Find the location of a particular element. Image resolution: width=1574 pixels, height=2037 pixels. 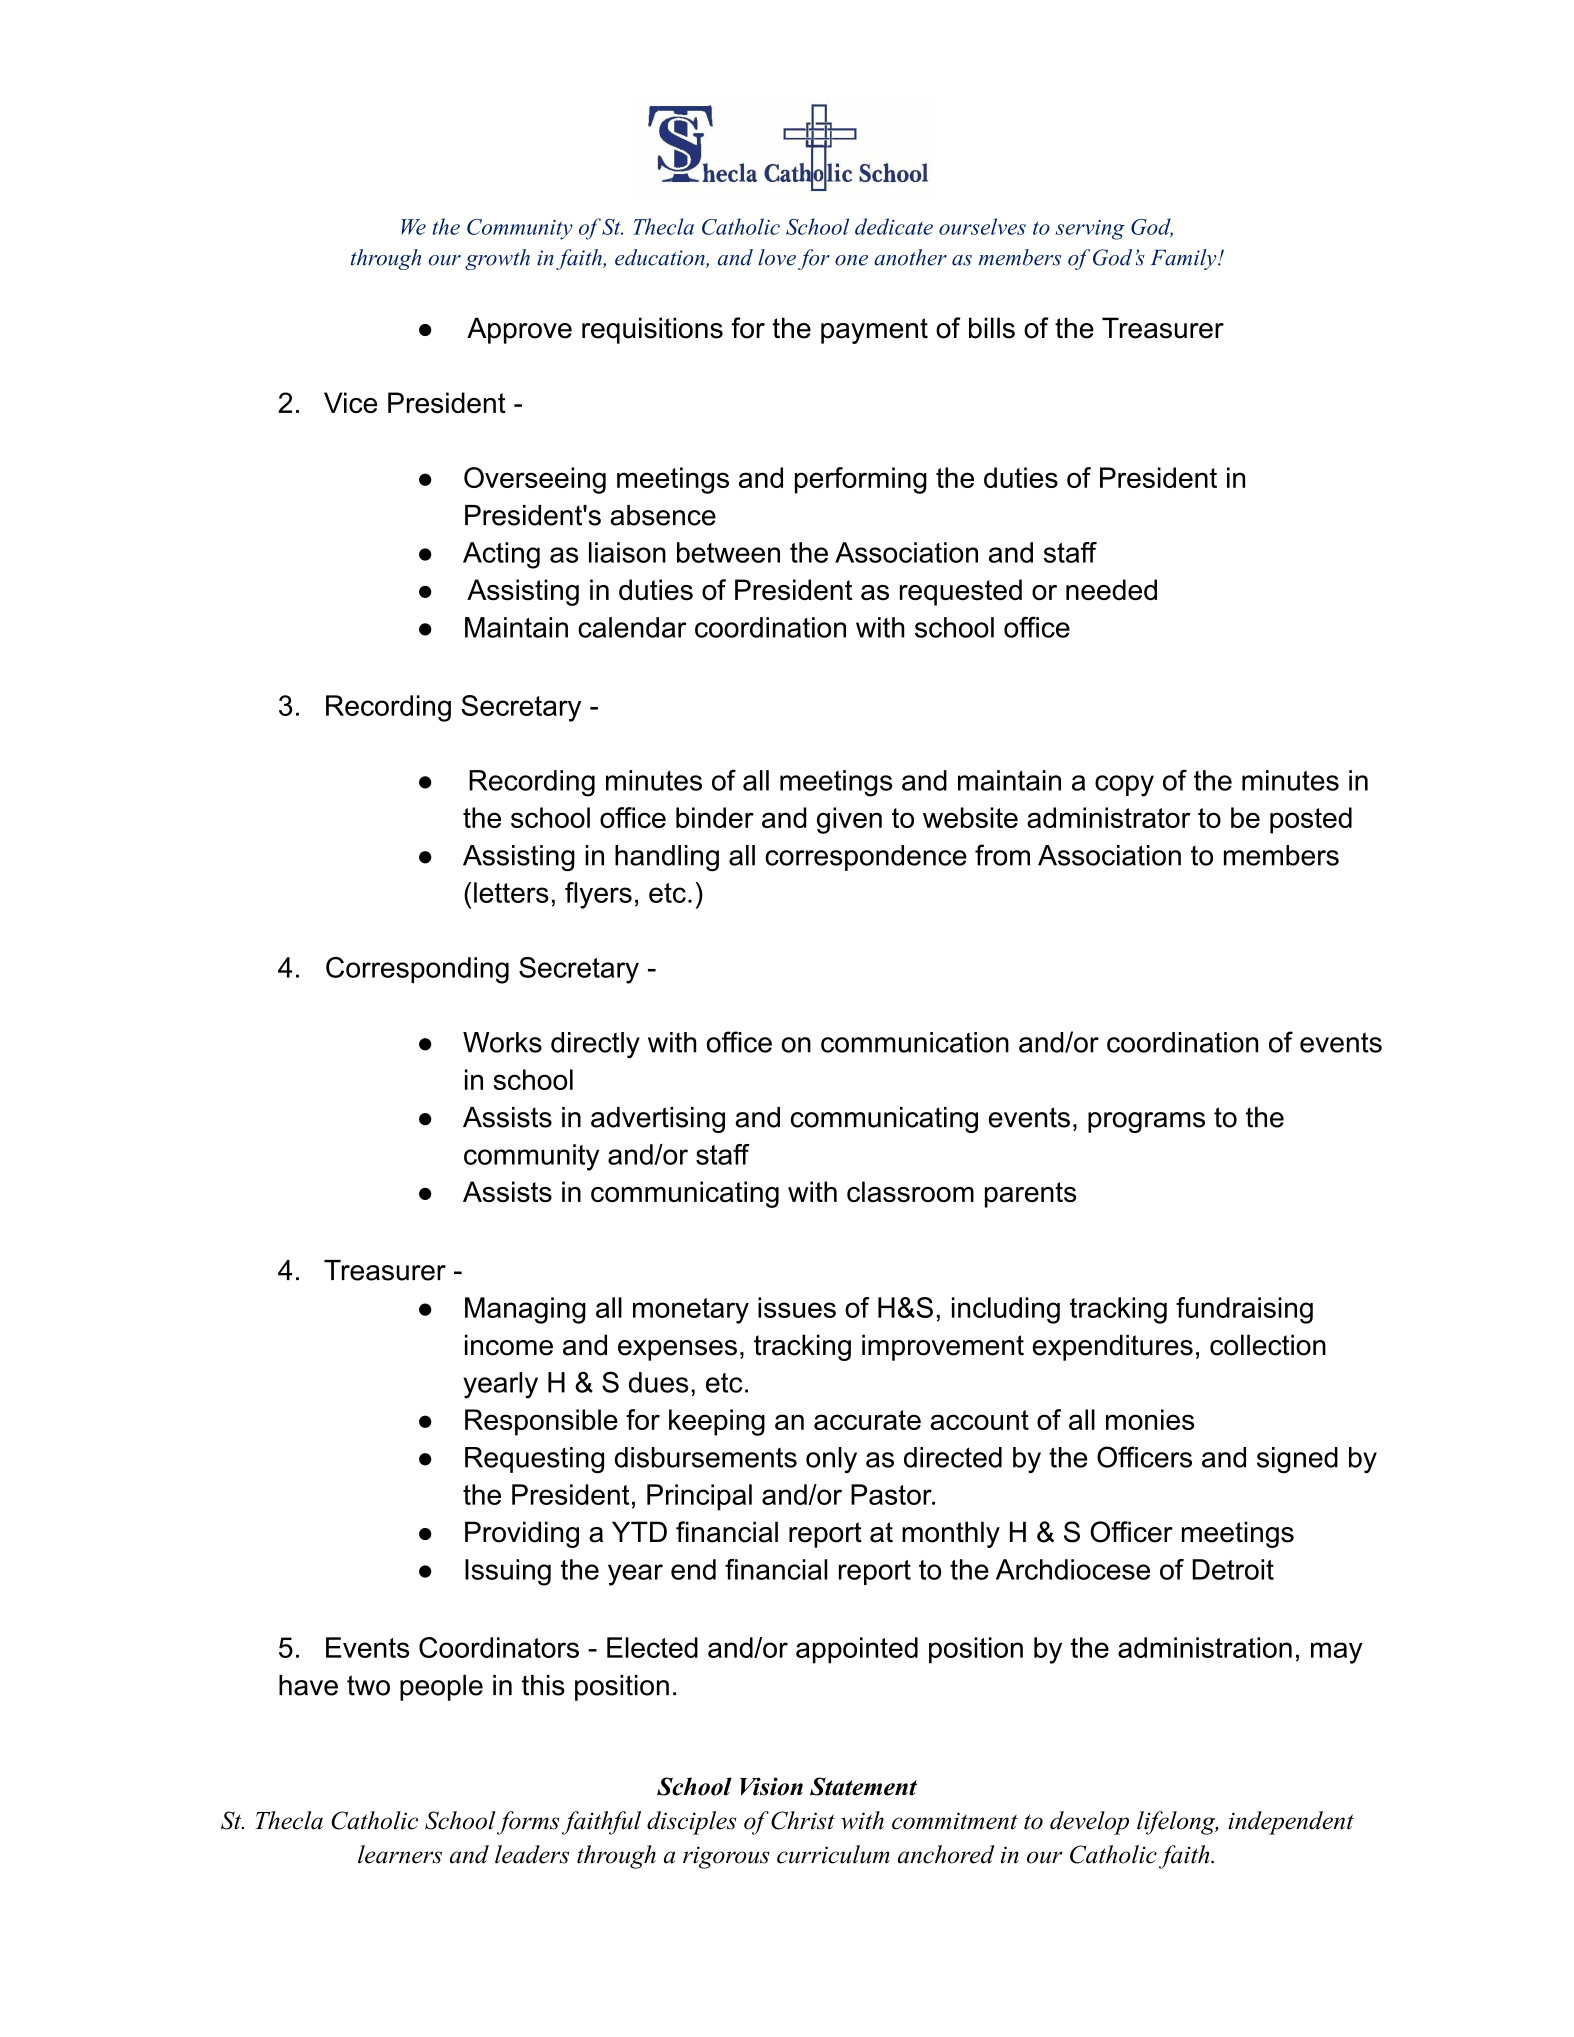

programs is located at coordinates (1146, 1122).
